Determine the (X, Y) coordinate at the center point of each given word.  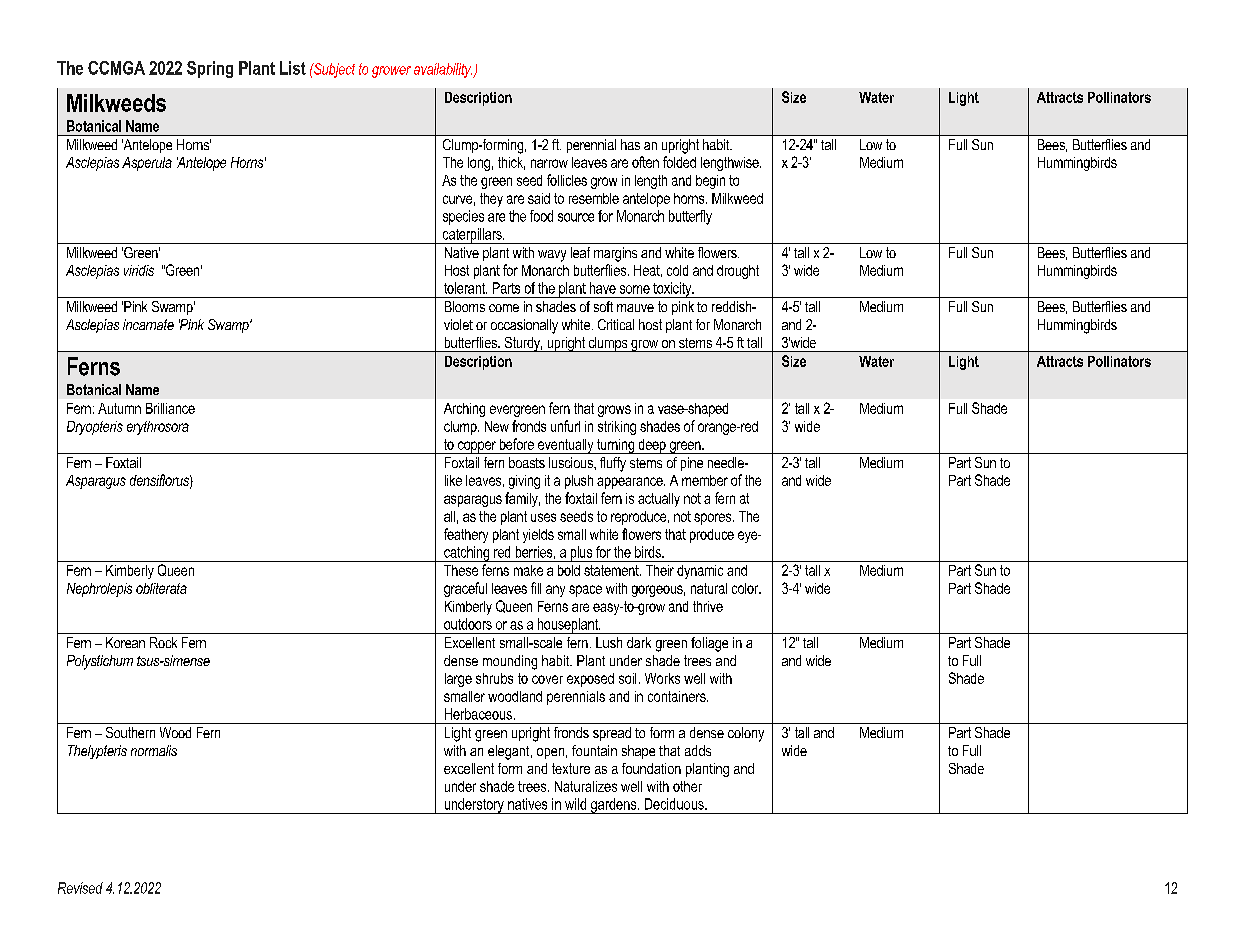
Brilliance (170, 408)
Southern (130, 732)
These (461, 570)
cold (677, 270)
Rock (163, 642)
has (630, 144)
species (463, 217)
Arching (464, 410)
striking (617, 428)
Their (660, 570)
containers (678, 696)
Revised (80, 888)
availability (444, 70)
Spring (210, 69)
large (458, 680)
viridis (139, 270)
